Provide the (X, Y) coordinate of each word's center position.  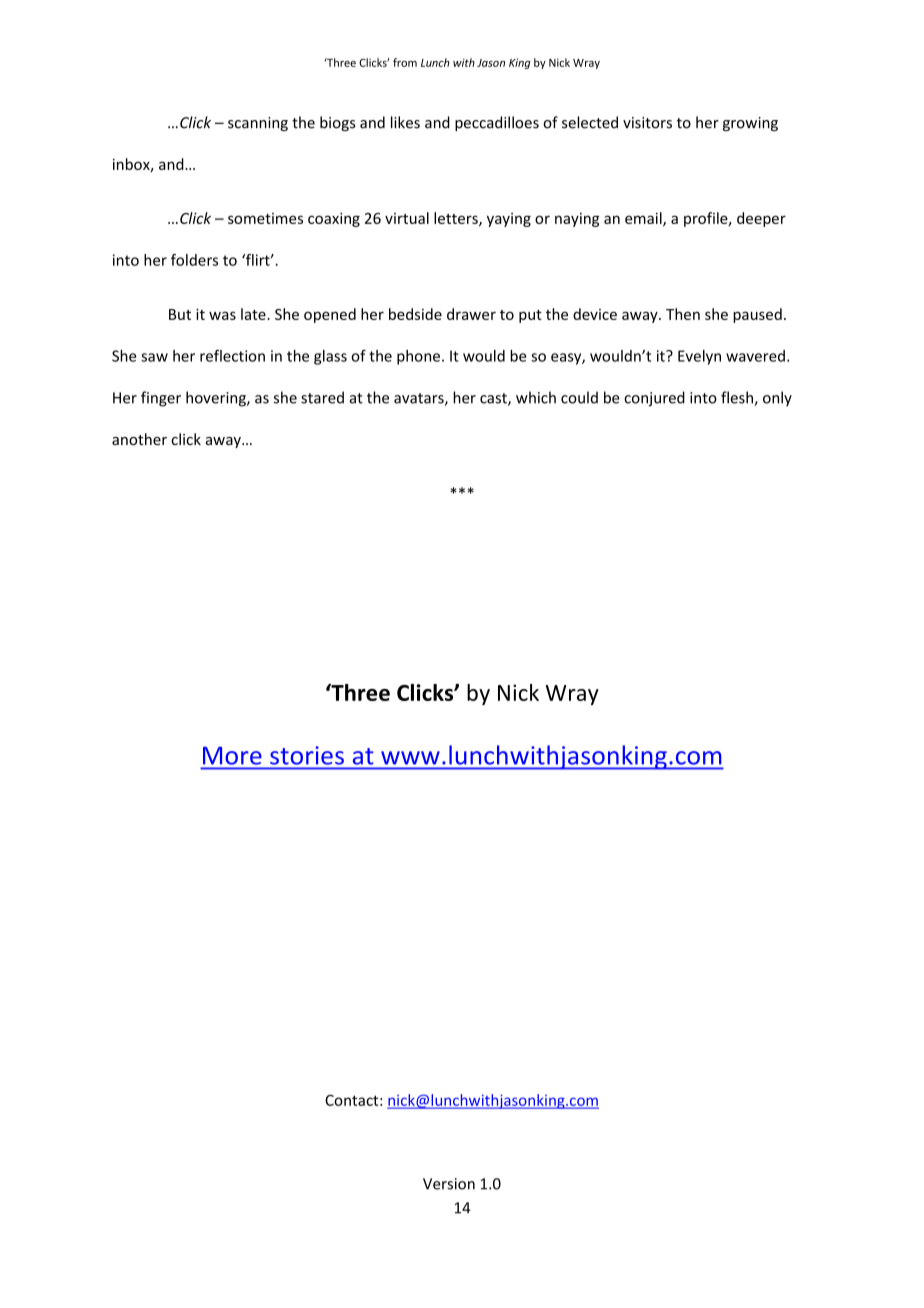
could (579, 397)
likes (405, 122)
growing (750, 124)
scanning (258, 124)
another (139, 439)
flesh (738, 398)
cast (494, 399)
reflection (232, 356)
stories (307, 755)
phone (418, 357)
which (536, 397)
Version (449, 1184)
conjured (654, 399)
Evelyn (699, 357)
